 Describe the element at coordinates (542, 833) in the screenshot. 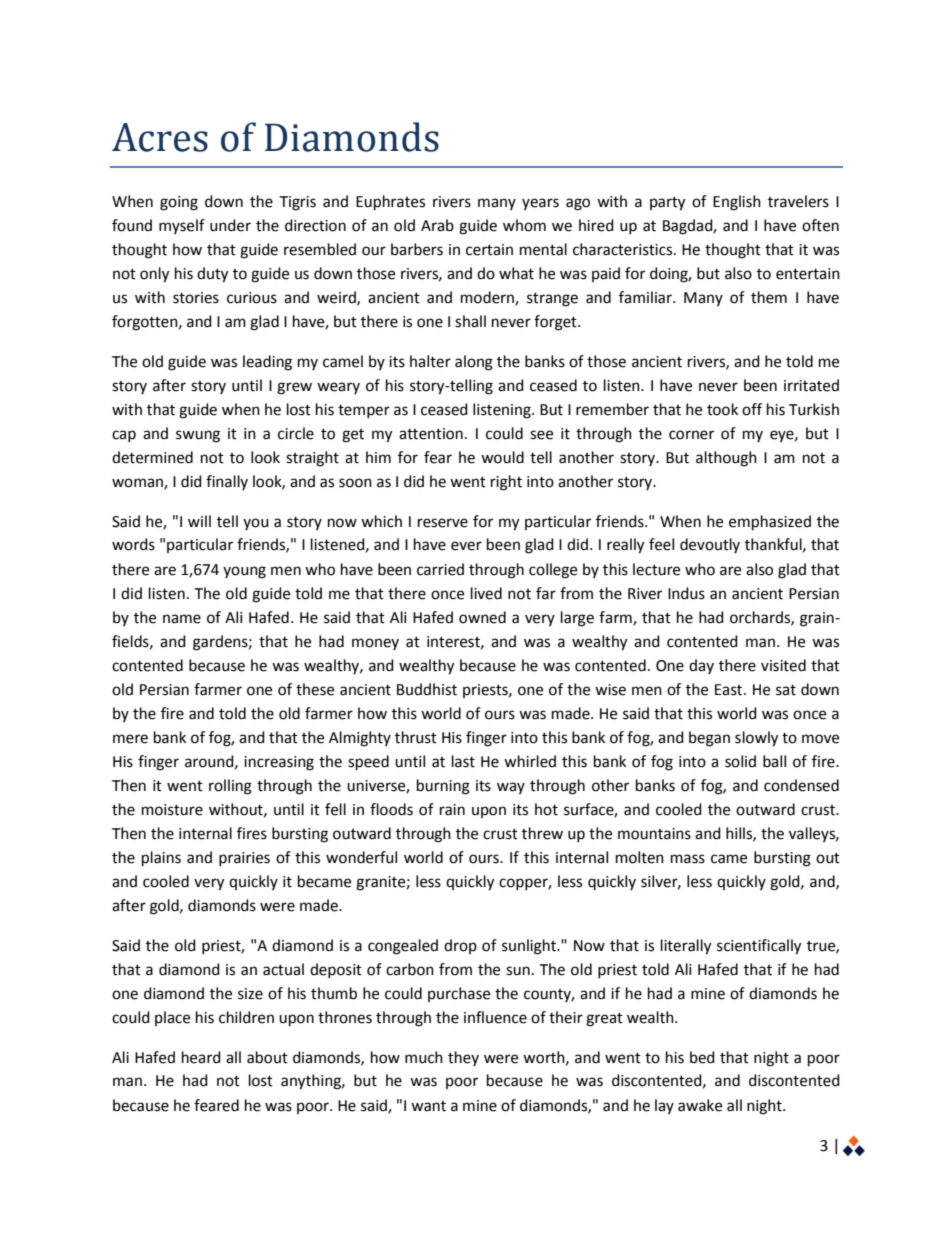

I see `threw` at that location.
